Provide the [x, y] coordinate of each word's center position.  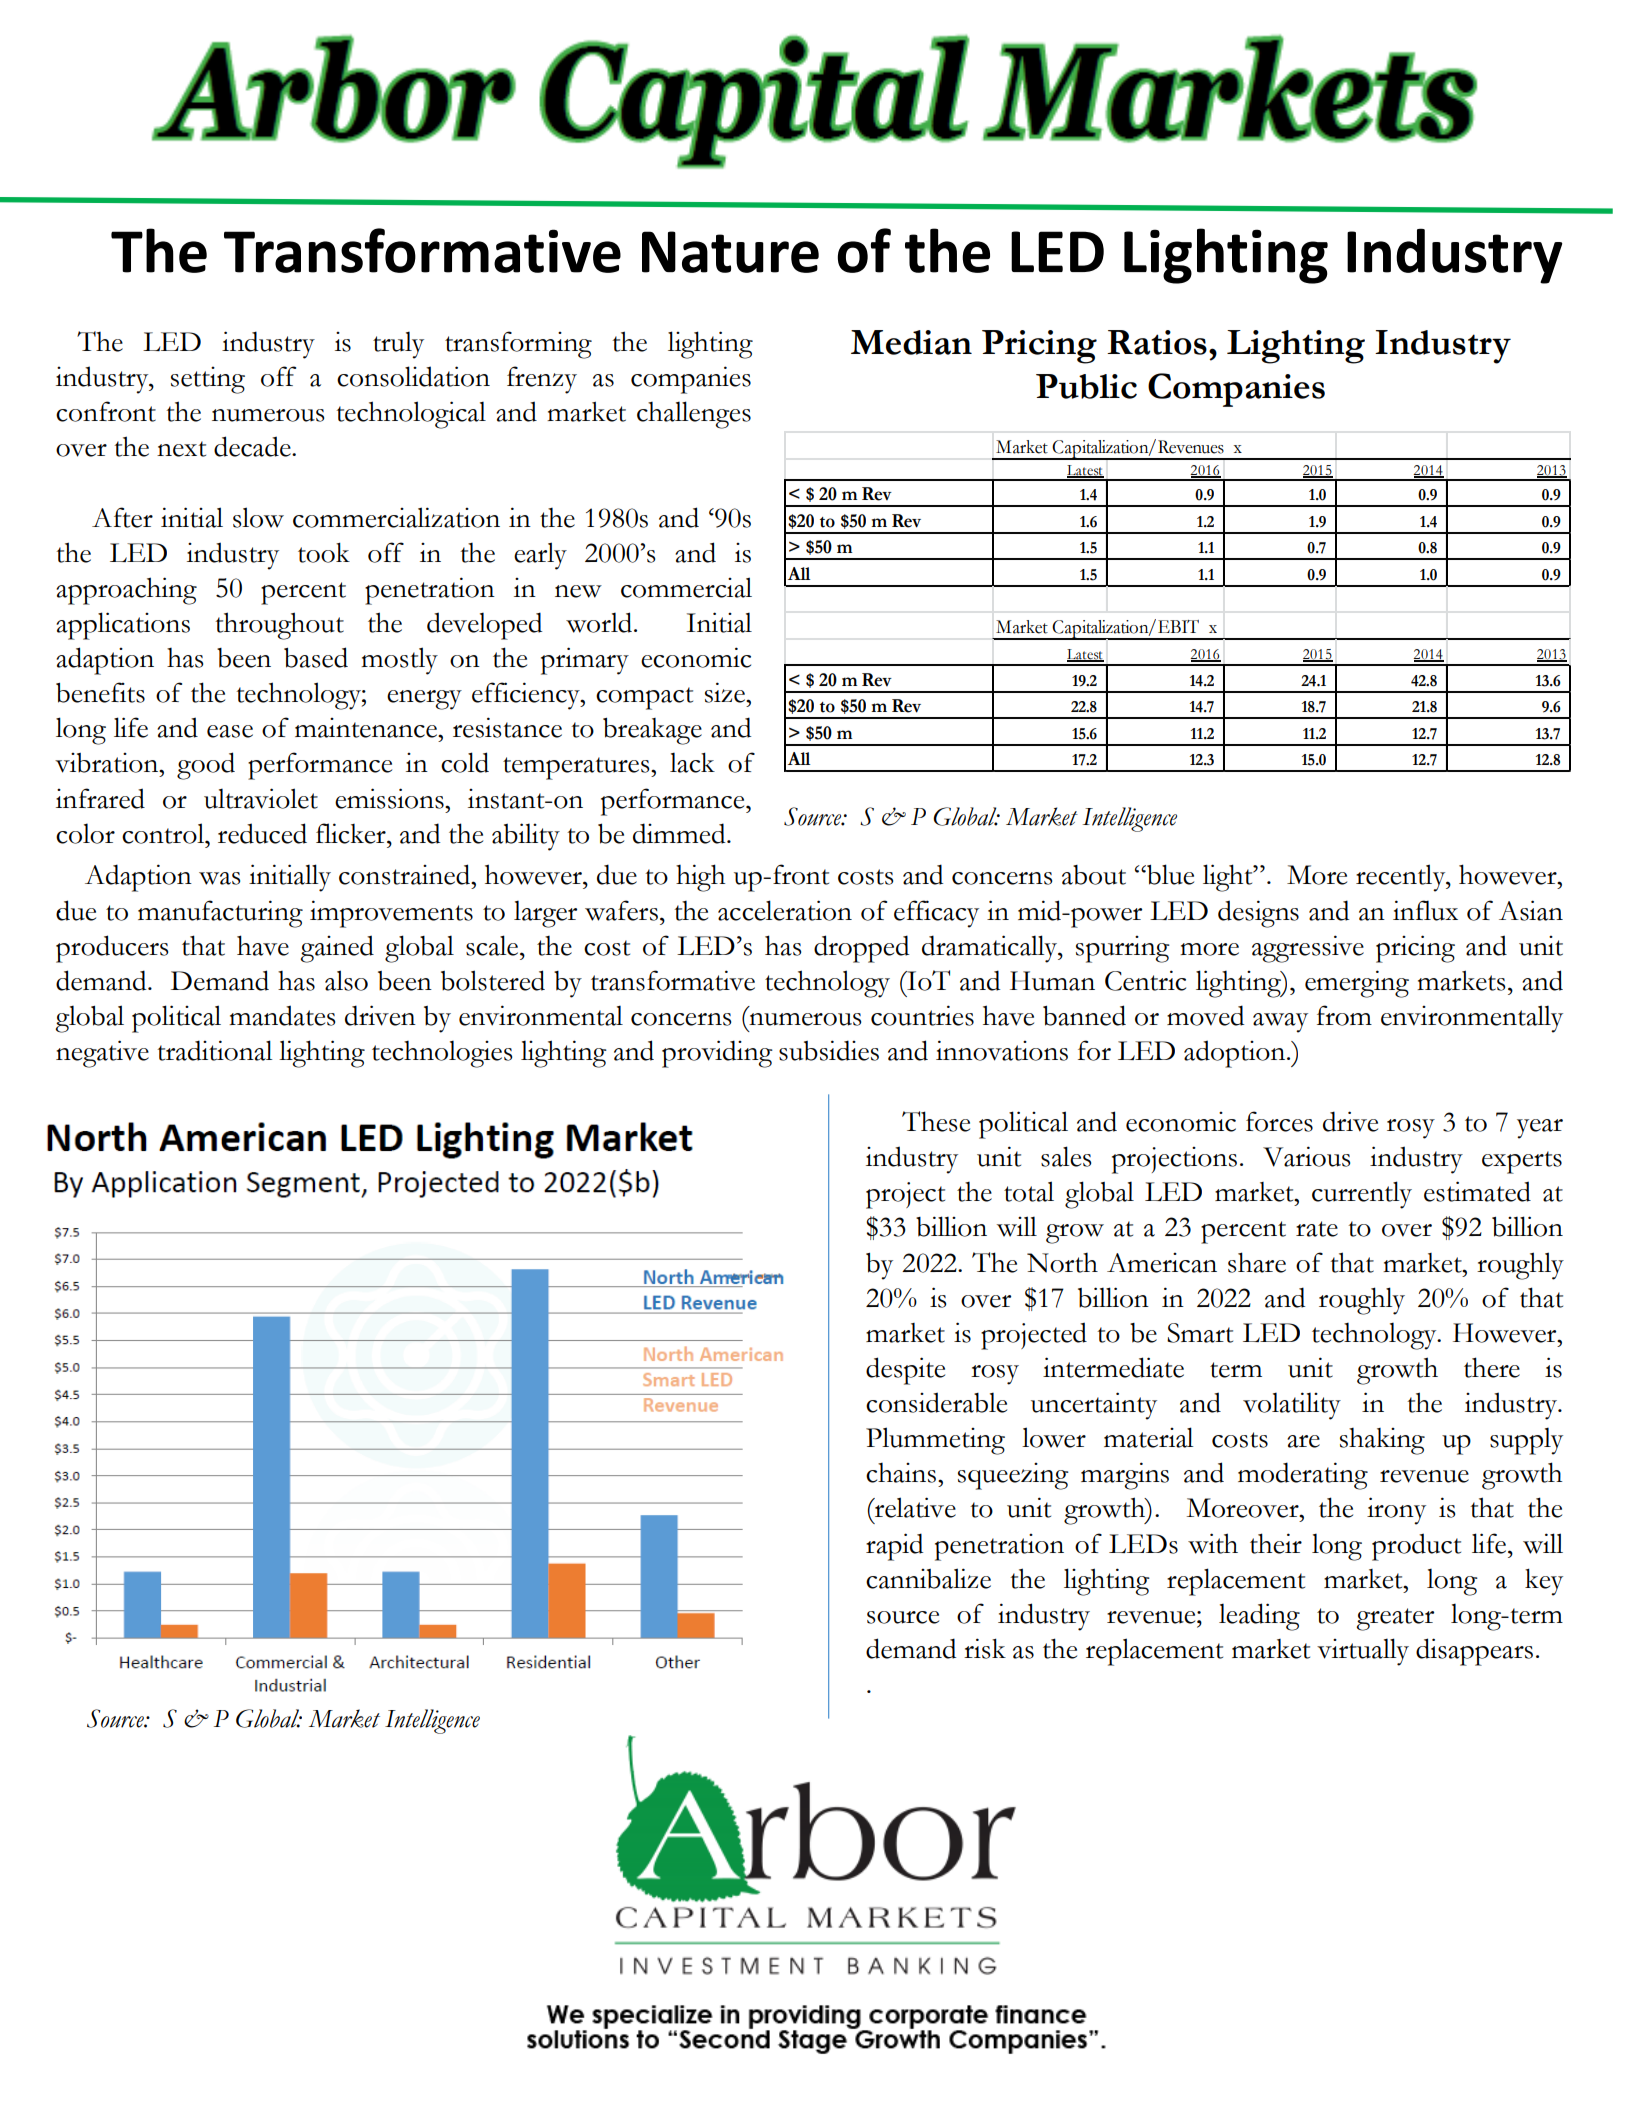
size [726, 692]
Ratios [1157, 342]
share [1257, 1262]
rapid [894, 1547]
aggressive [1308, 949]
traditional [214, 1050]
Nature [730, 252]
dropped [861, 949]
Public [1086, 386]
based [316, 657]
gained [337, 949]
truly [398, 345]
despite [905, 1371]
